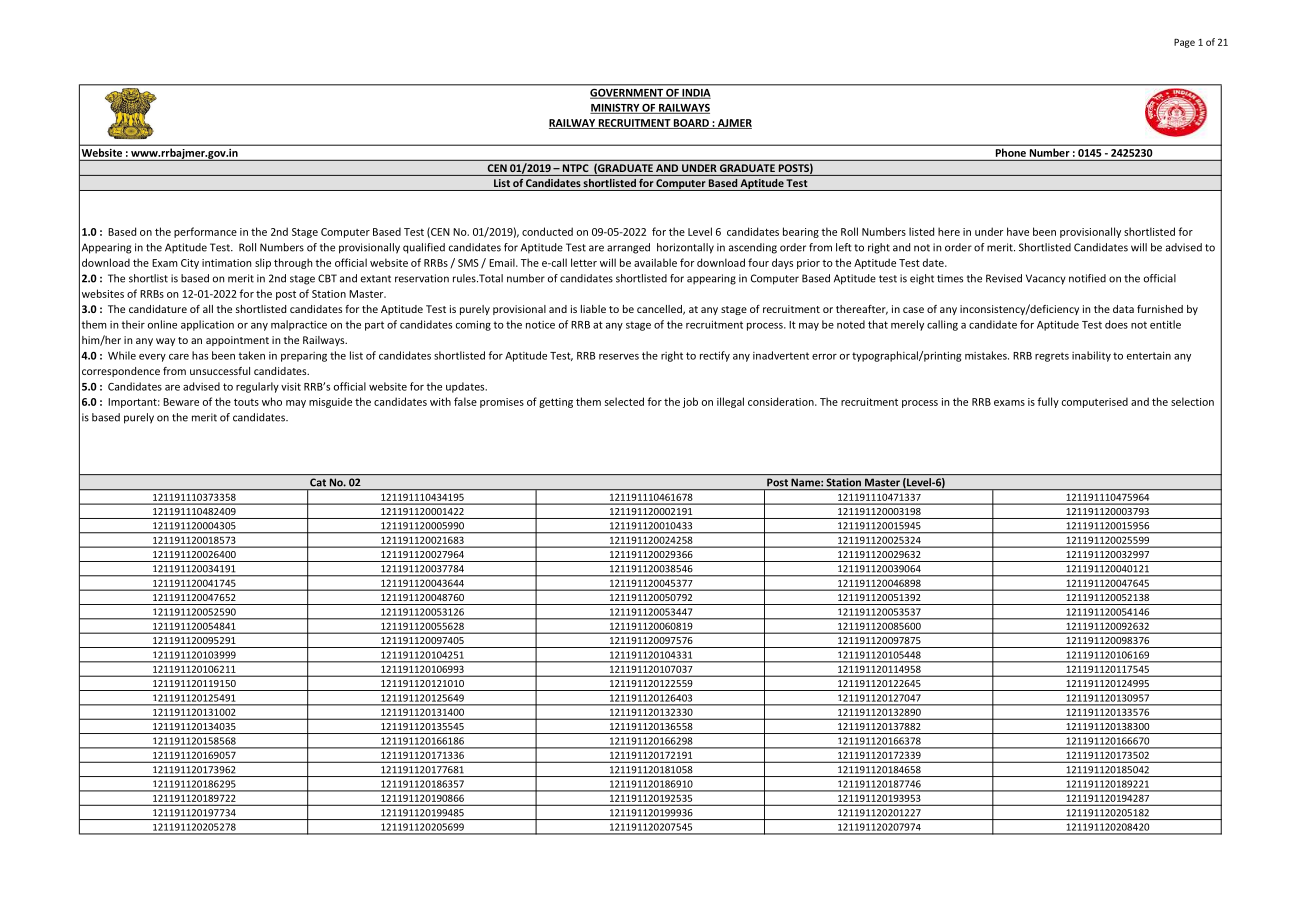 The height and width of the screenshot is (924, 1308). What do you see at coordinates (624, 401) in the screenshot?
I see `selected` at bounding box center [624, 401].
